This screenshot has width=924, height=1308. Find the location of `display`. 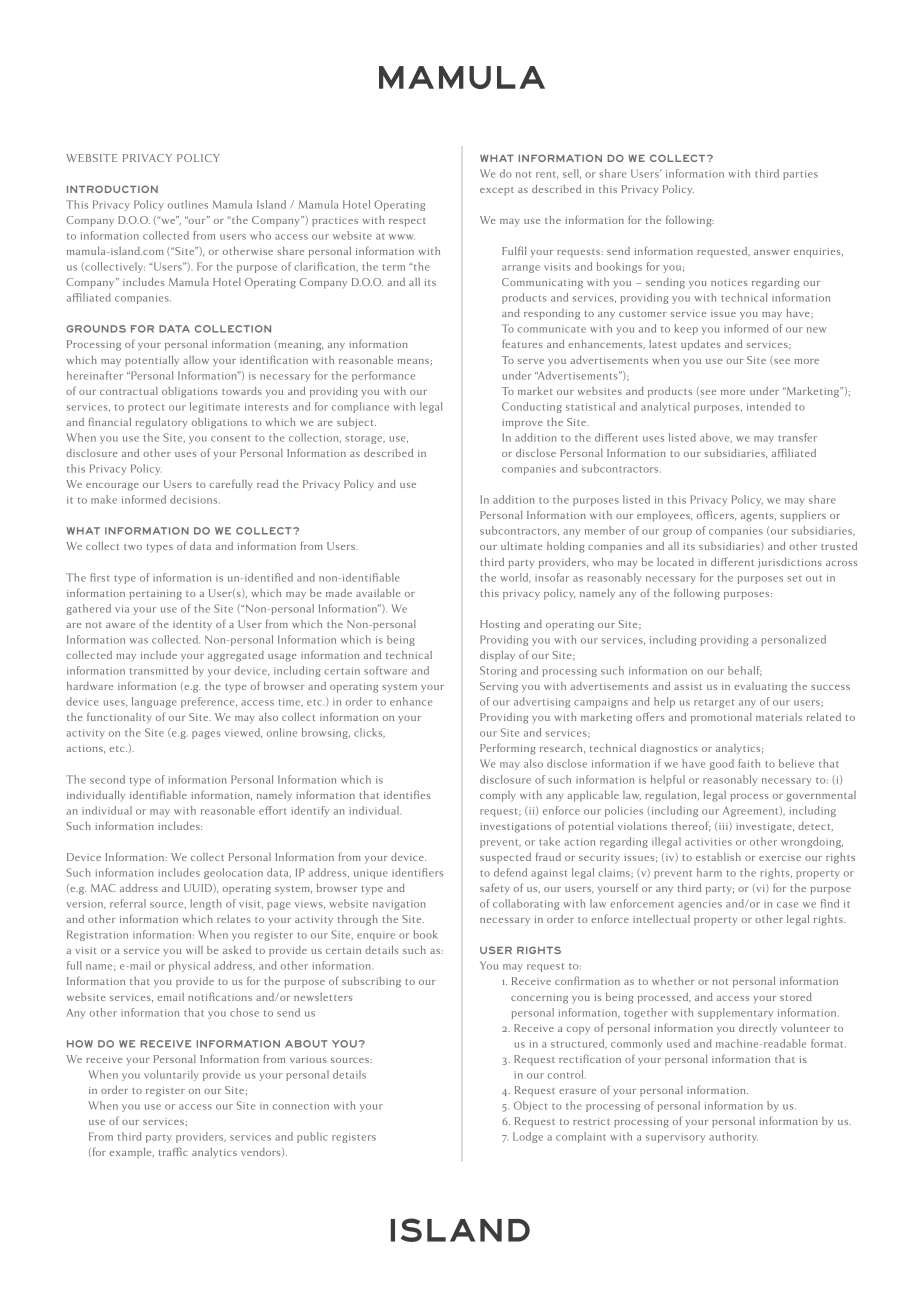

display is located at coordinates (497, 656).
